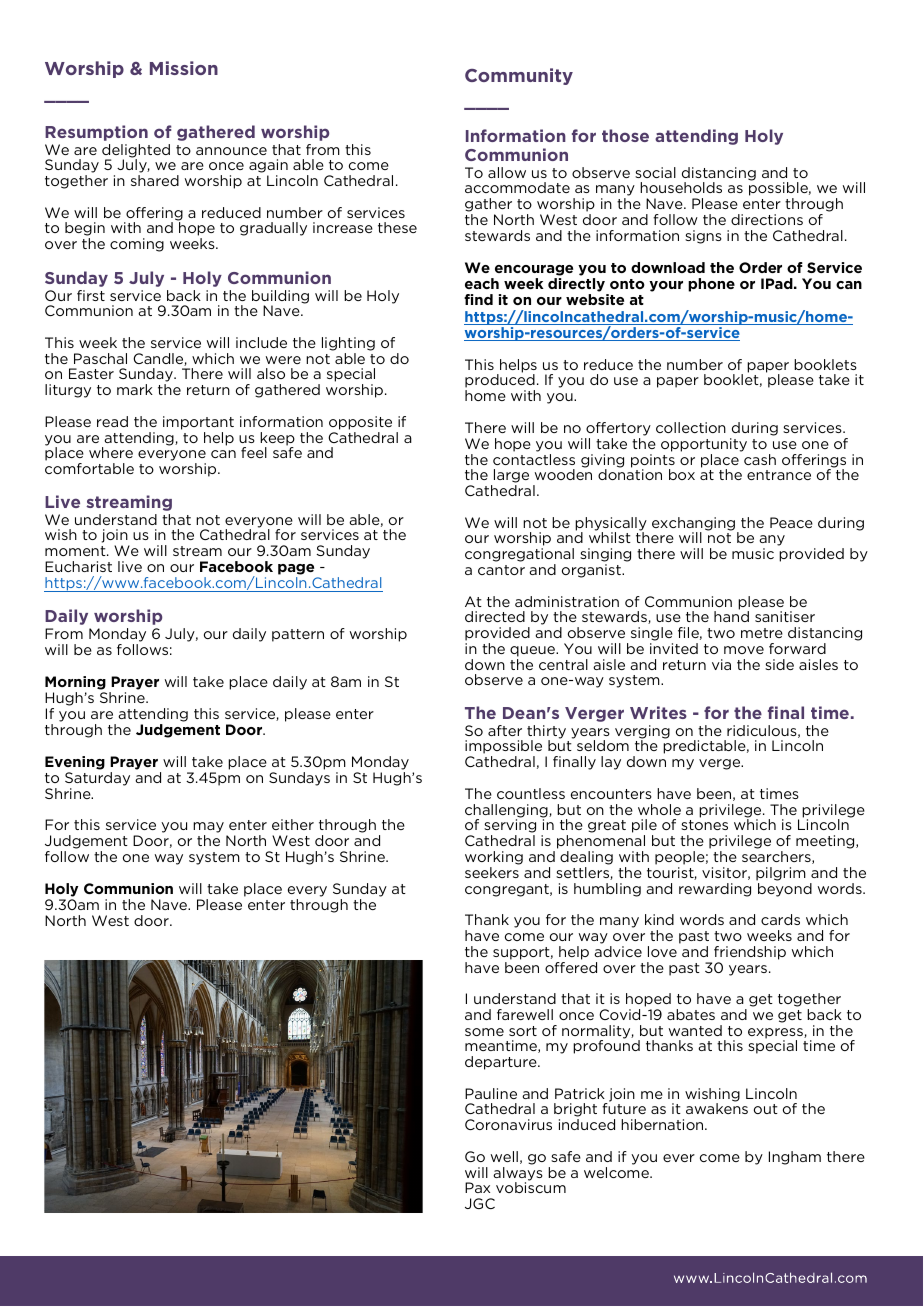  Describe the element at coordinates (208, 829) in the screenshot. I see `may` at that location.
